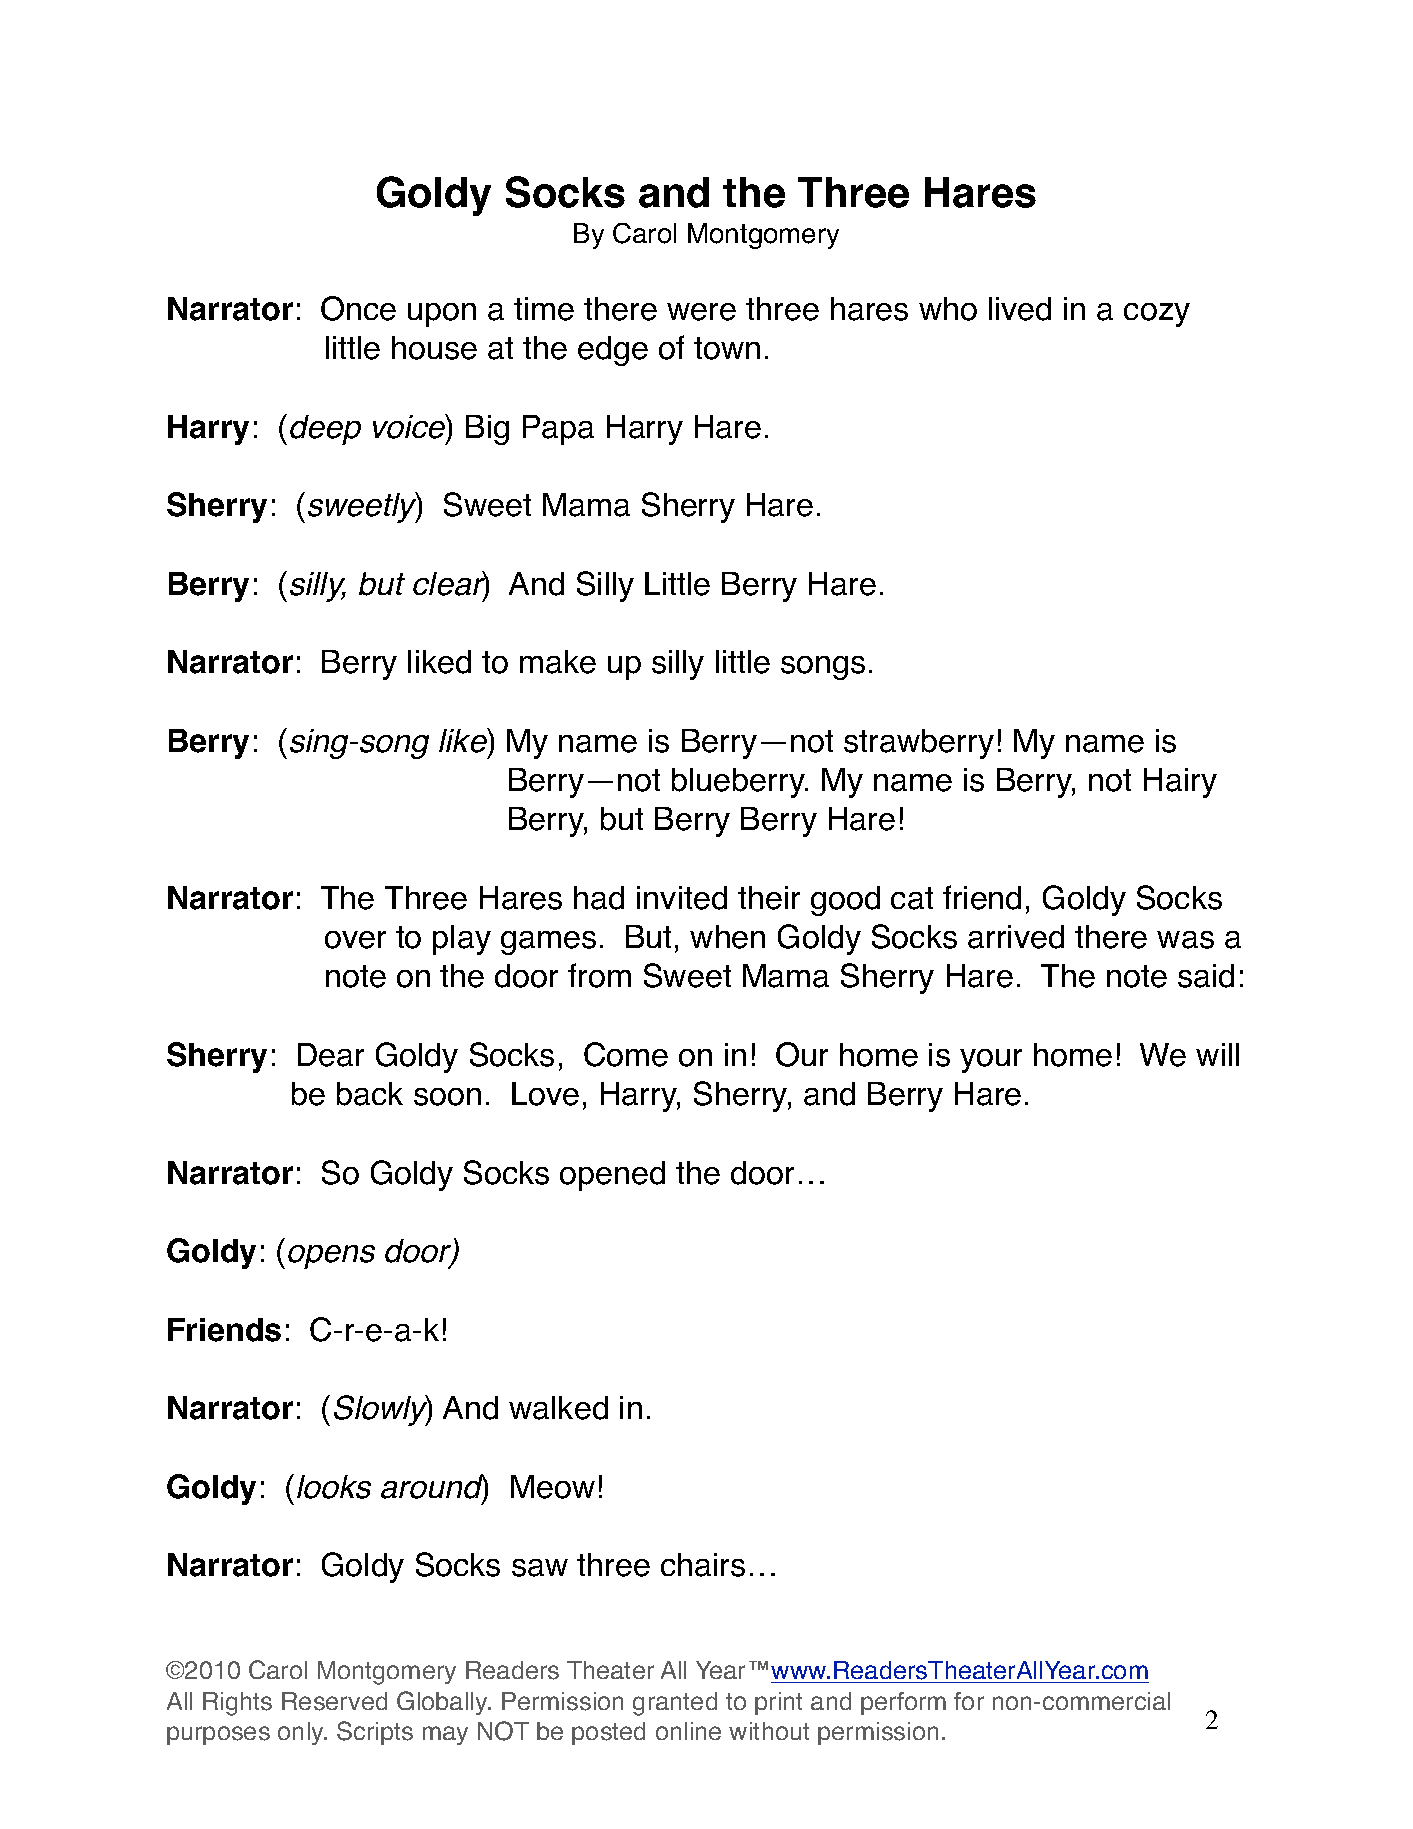  Describe the element at coordinates (675, 1704) in the image. I see `granted` at that location.
